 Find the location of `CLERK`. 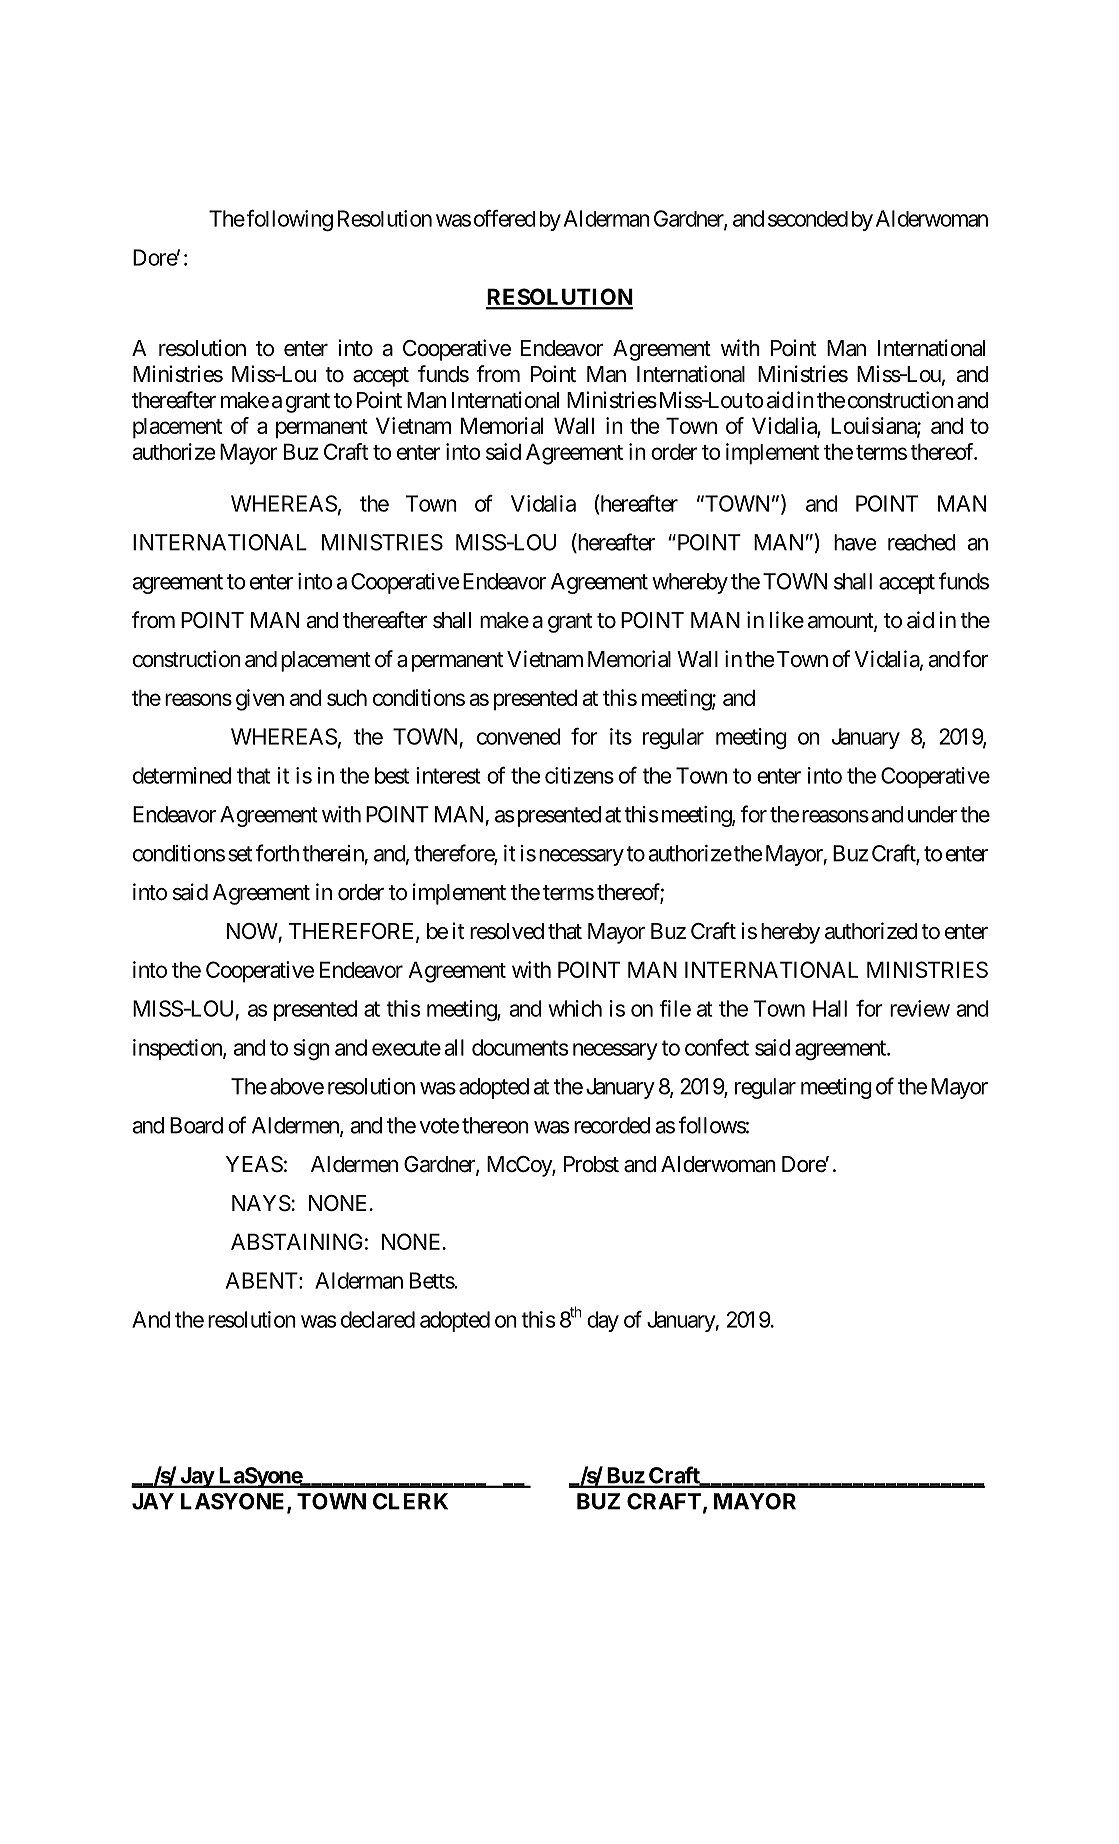

CLERK is located at coordinates (410, 1501).
